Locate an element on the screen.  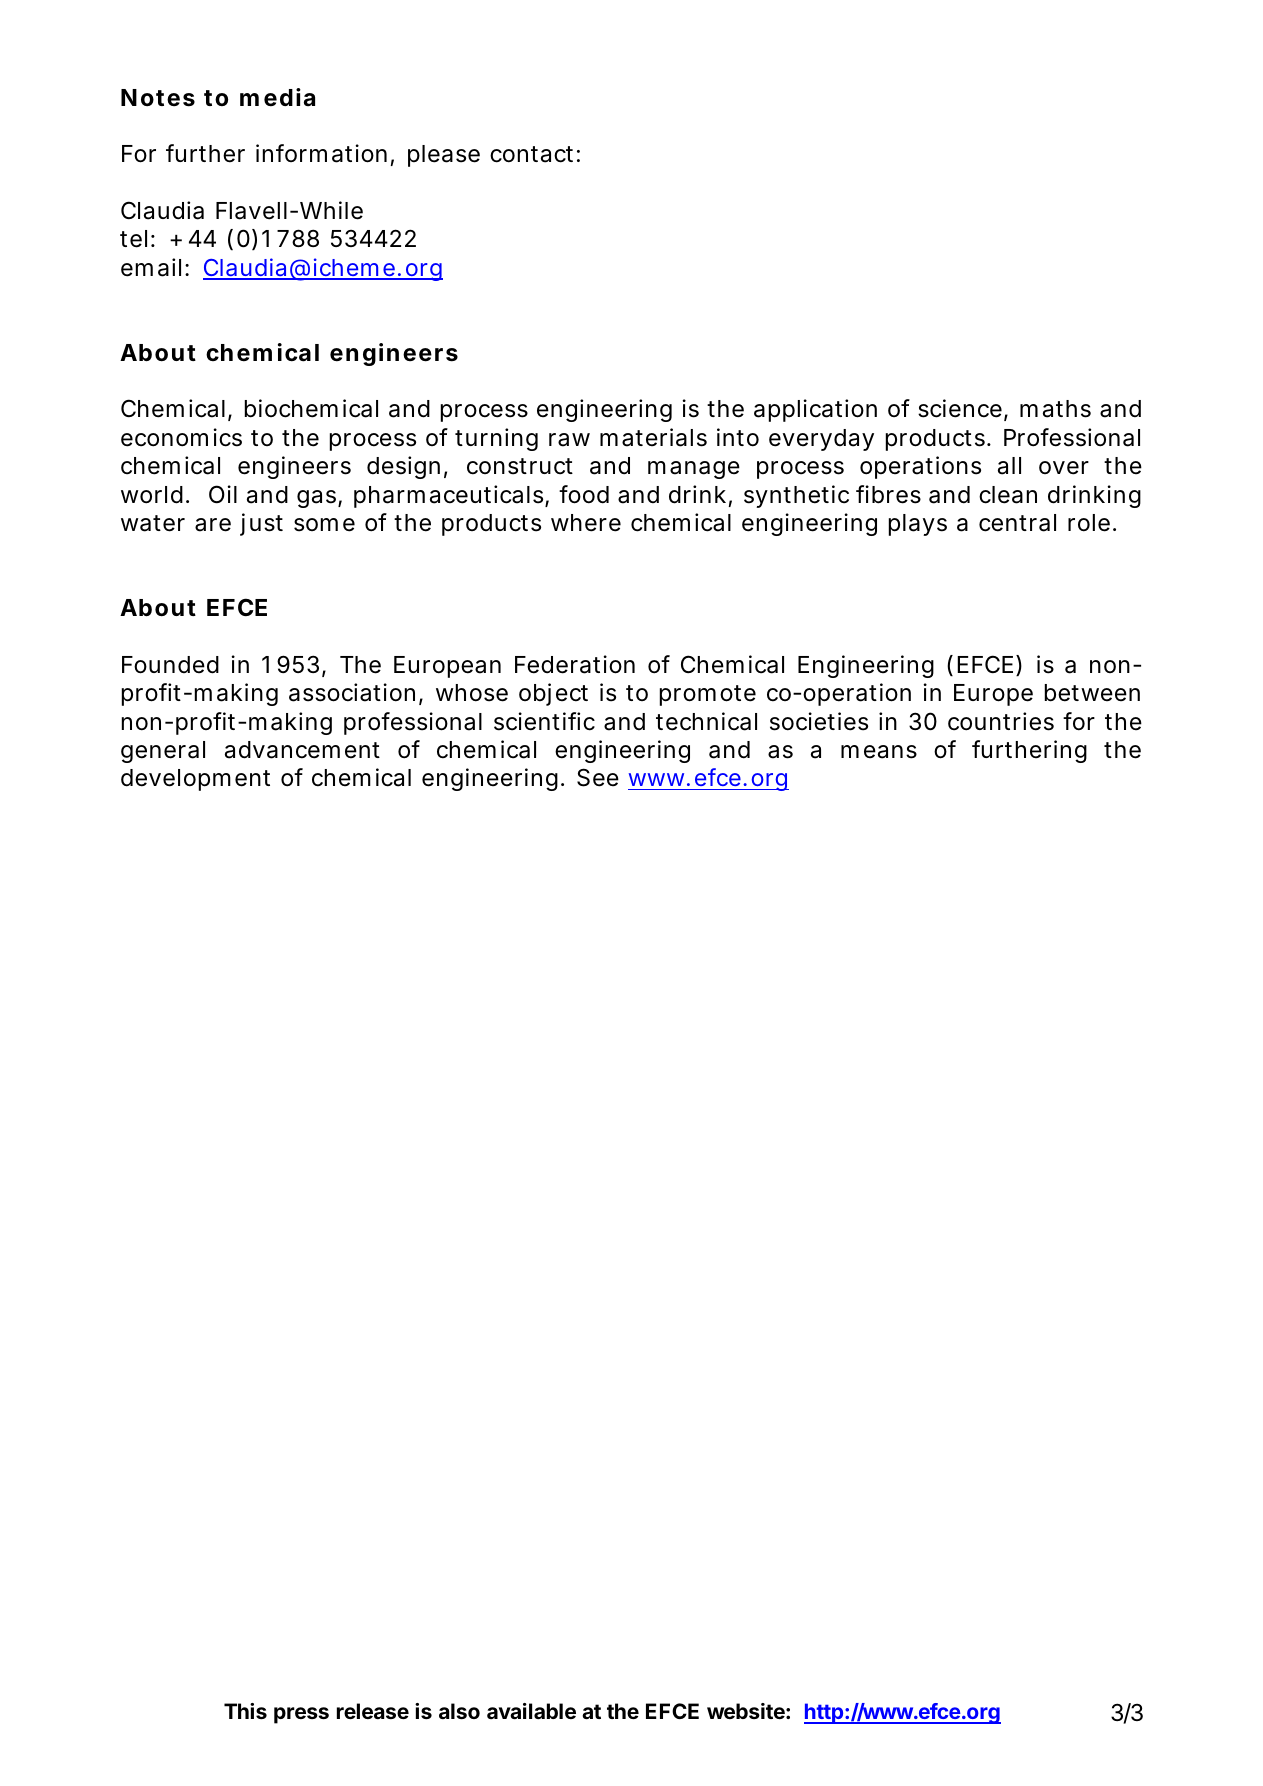
media is located at coordinates (277, 97).
